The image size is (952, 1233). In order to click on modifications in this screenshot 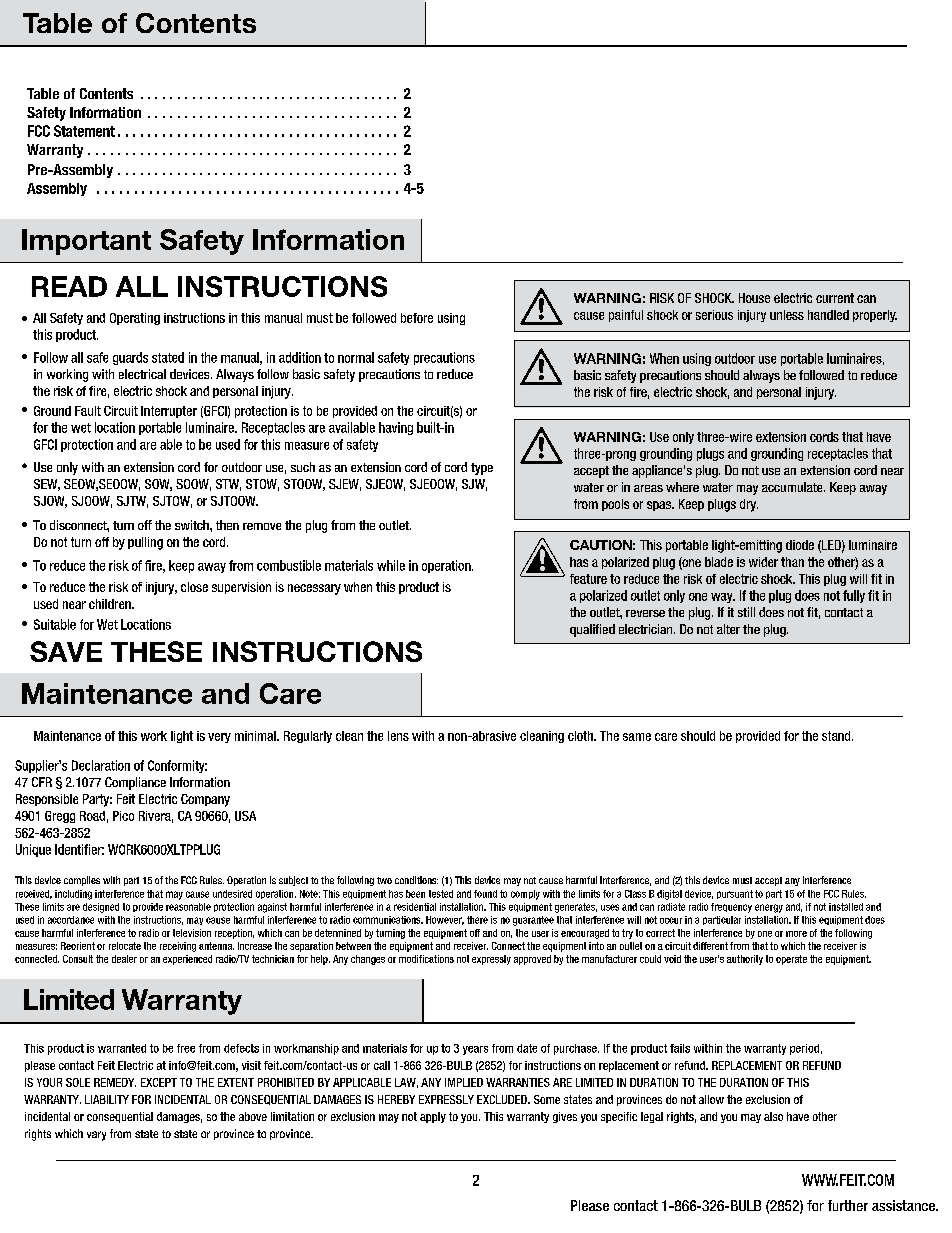, I will do `click(426, 959)`.
